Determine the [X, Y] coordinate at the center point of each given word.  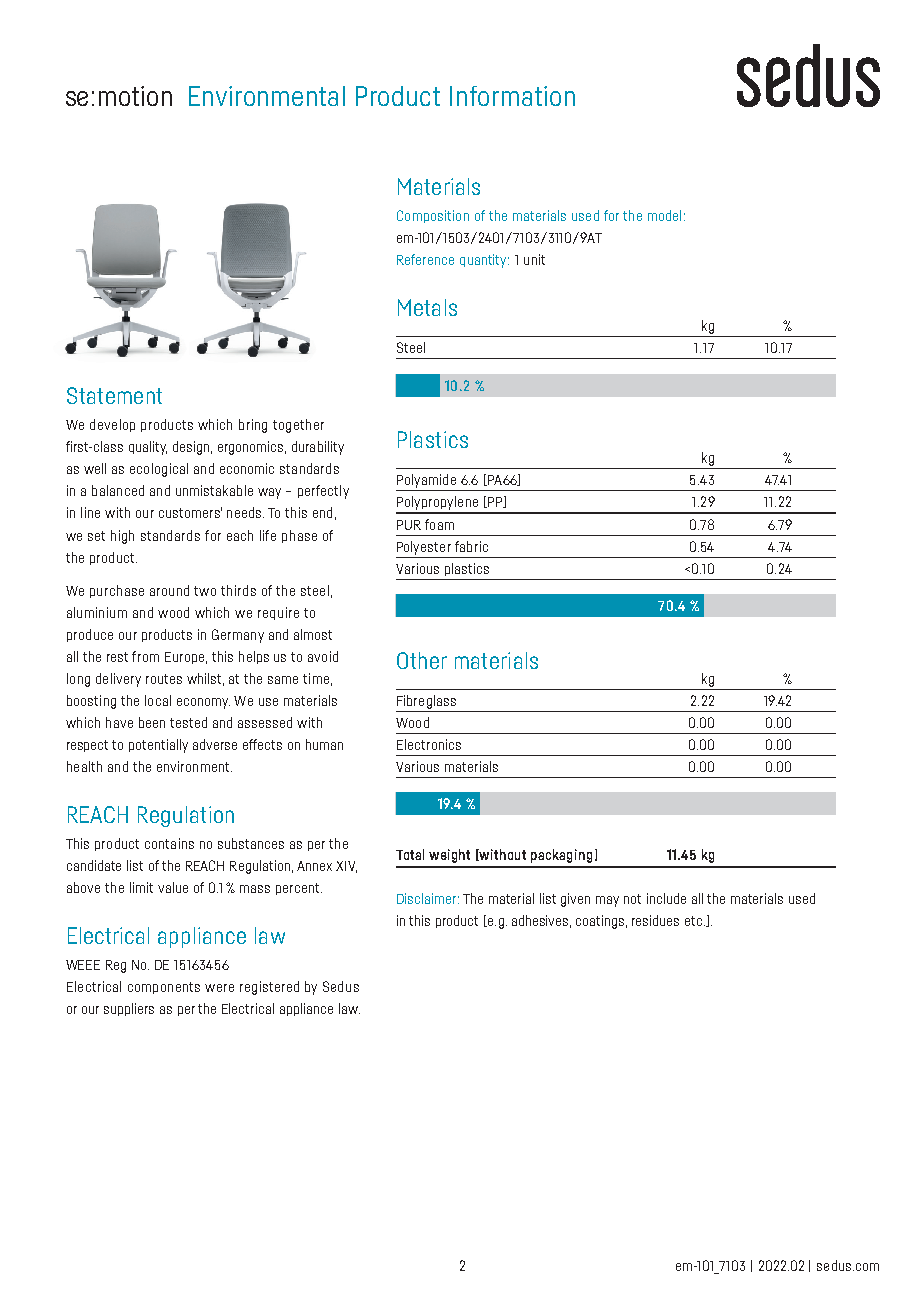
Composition [433, 216]
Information [512, 96]
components [164, 988]
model [664, 215]
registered [269, 988]
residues [655, 920]
